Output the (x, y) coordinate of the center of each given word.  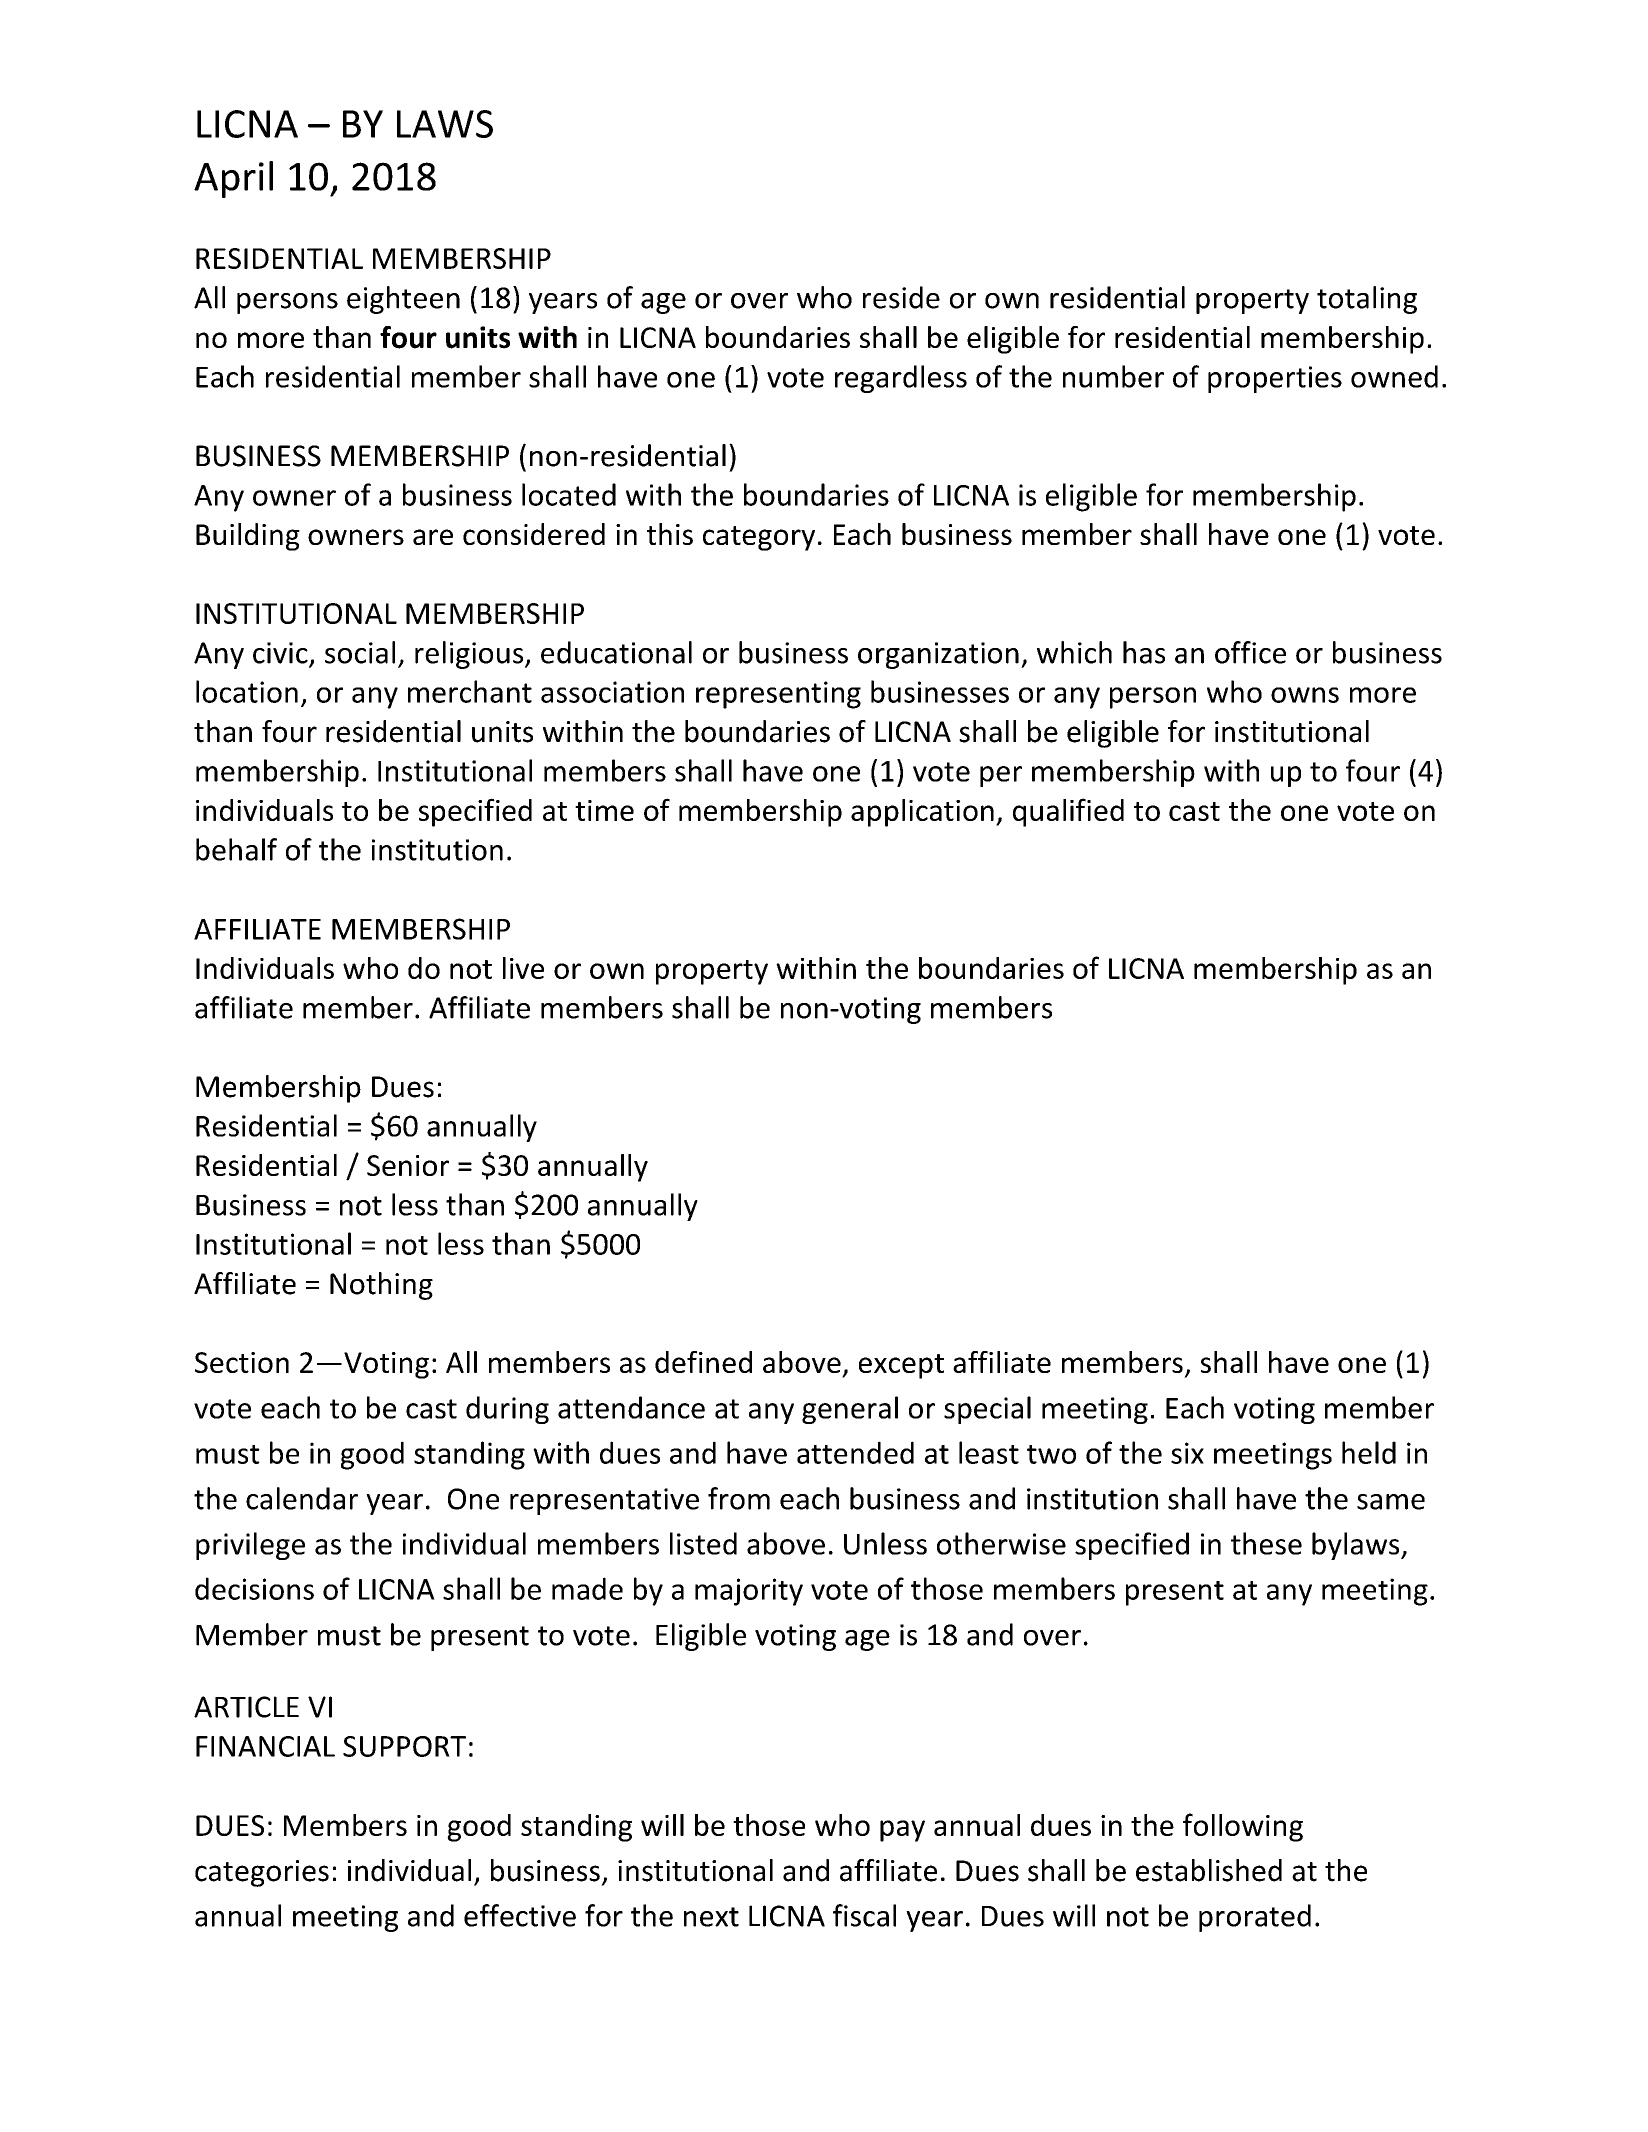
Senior (408, 1165)
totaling (1367, 300)
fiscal (864, 1915)
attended (855, 1452)
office (1250, 652)
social (360, 652)
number (1113, 376)
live (523, 968)
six (1187, 1453)
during (507, 1410)
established (1209, 1870)
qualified (1068, 812)
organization (938, 655)
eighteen (403, 300)
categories (262, 1873)
